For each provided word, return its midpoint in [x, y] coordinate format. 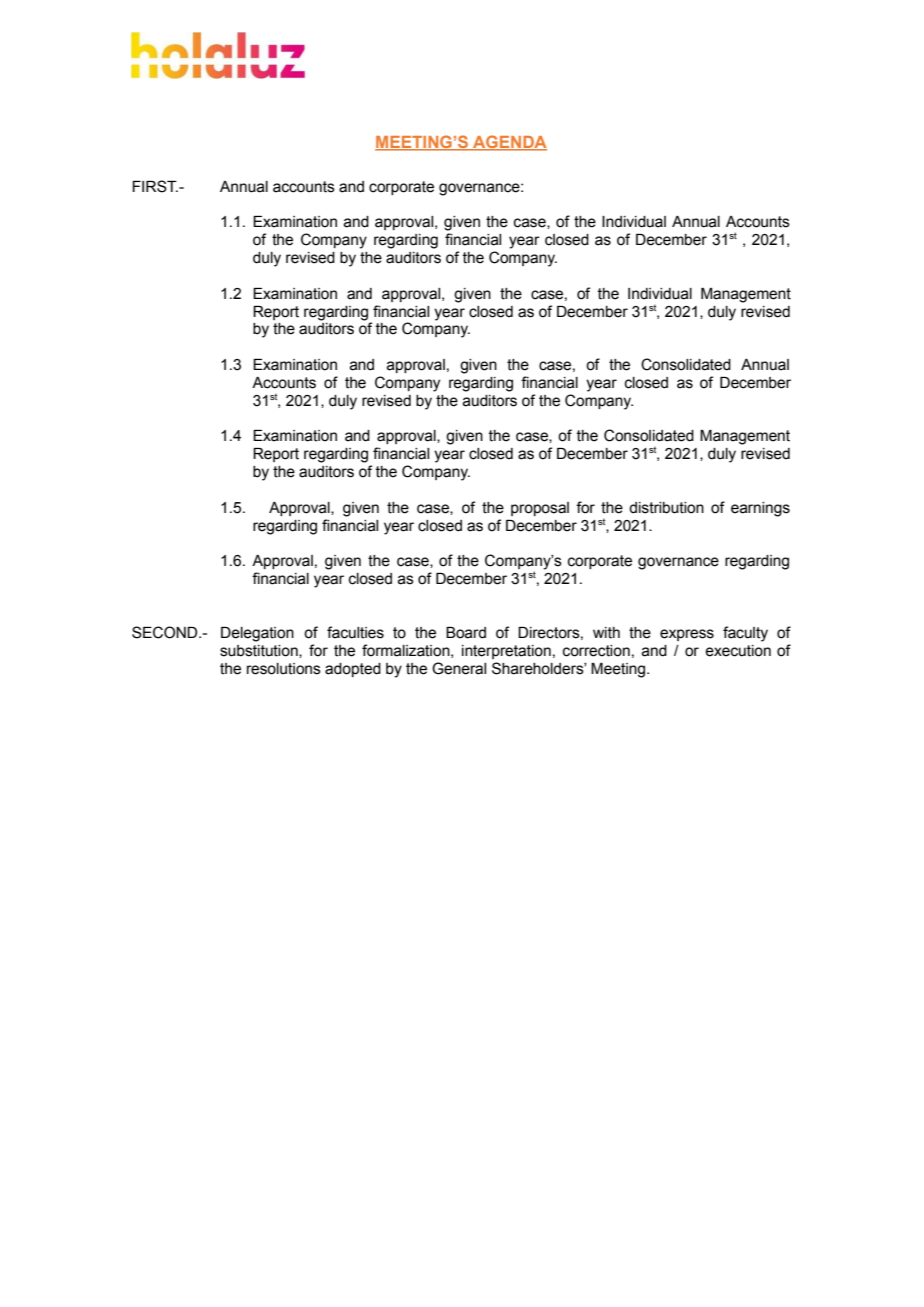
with [606, 633]
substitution [260, 651]
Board [466, 633]
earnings [760, 509]
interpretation [506, 652]
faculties [355, 632]
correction [596, 651]
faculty [745, 634]
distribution [666, 508]
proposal [540, 509]
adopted [353, 670]
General [459, 668]
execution [738, 651]
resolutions [284, 669]
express [687, 635]
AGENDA [509, 143]
